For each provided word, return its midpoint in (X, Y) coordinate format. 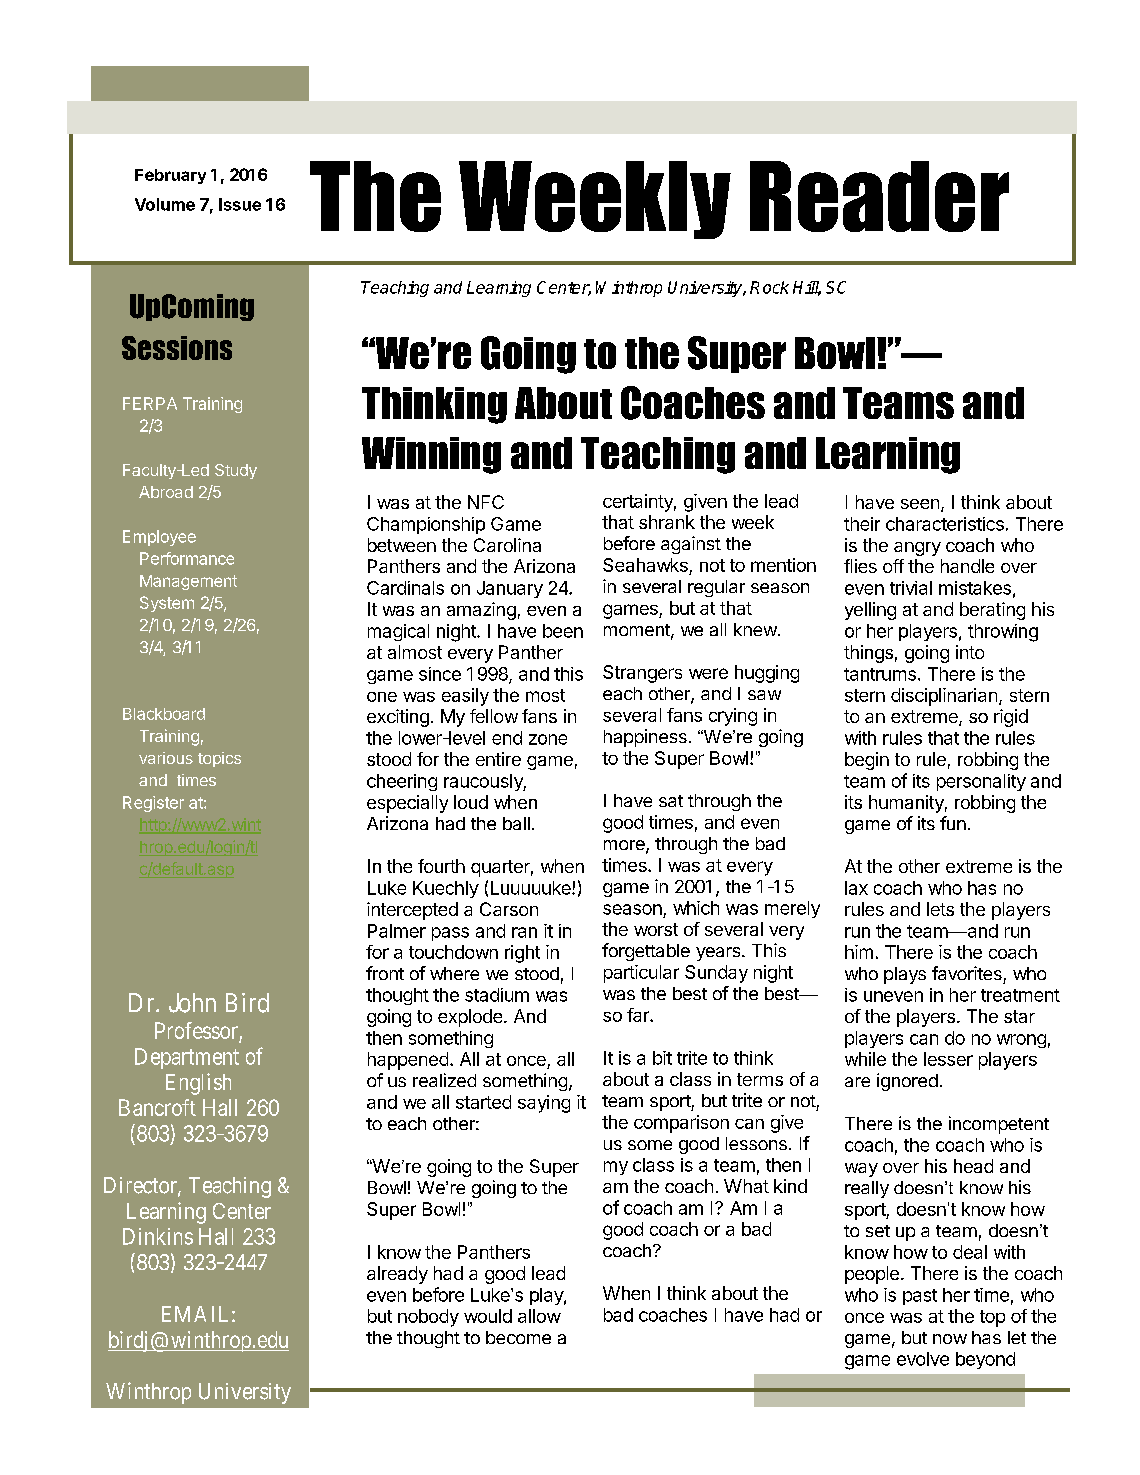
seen (920, 504)
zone (548, 739)
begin (867, 761)
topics (219, 759)
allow (539, 1316)
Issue (240, 204)
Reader (879, 196)
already (397, 1275)
